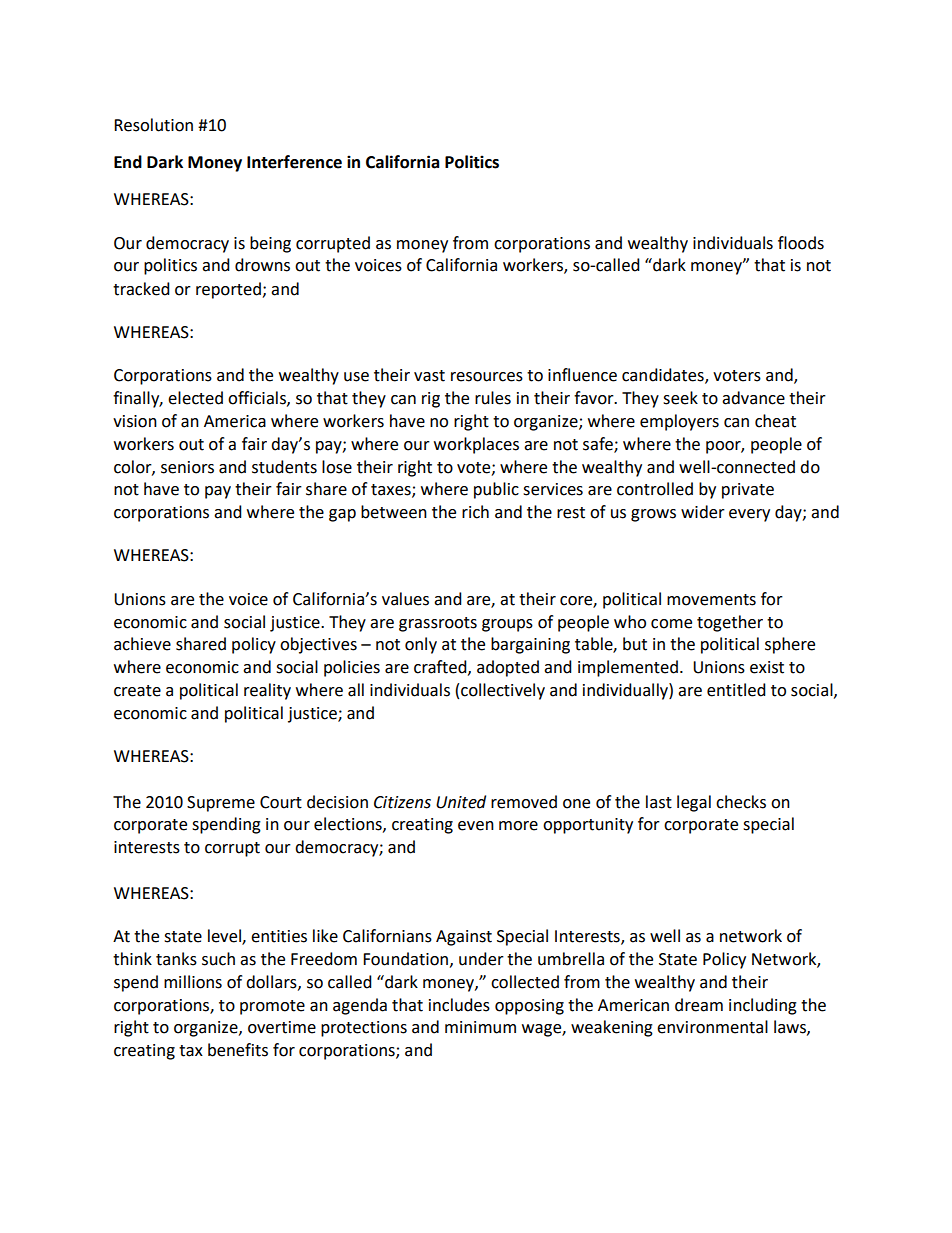 The height and width of the screenshot is (1233, 952). What do you see at coordinates (480, 1027) in the screenshot?
I see `minimum` at bounding box center [480, 1027].
